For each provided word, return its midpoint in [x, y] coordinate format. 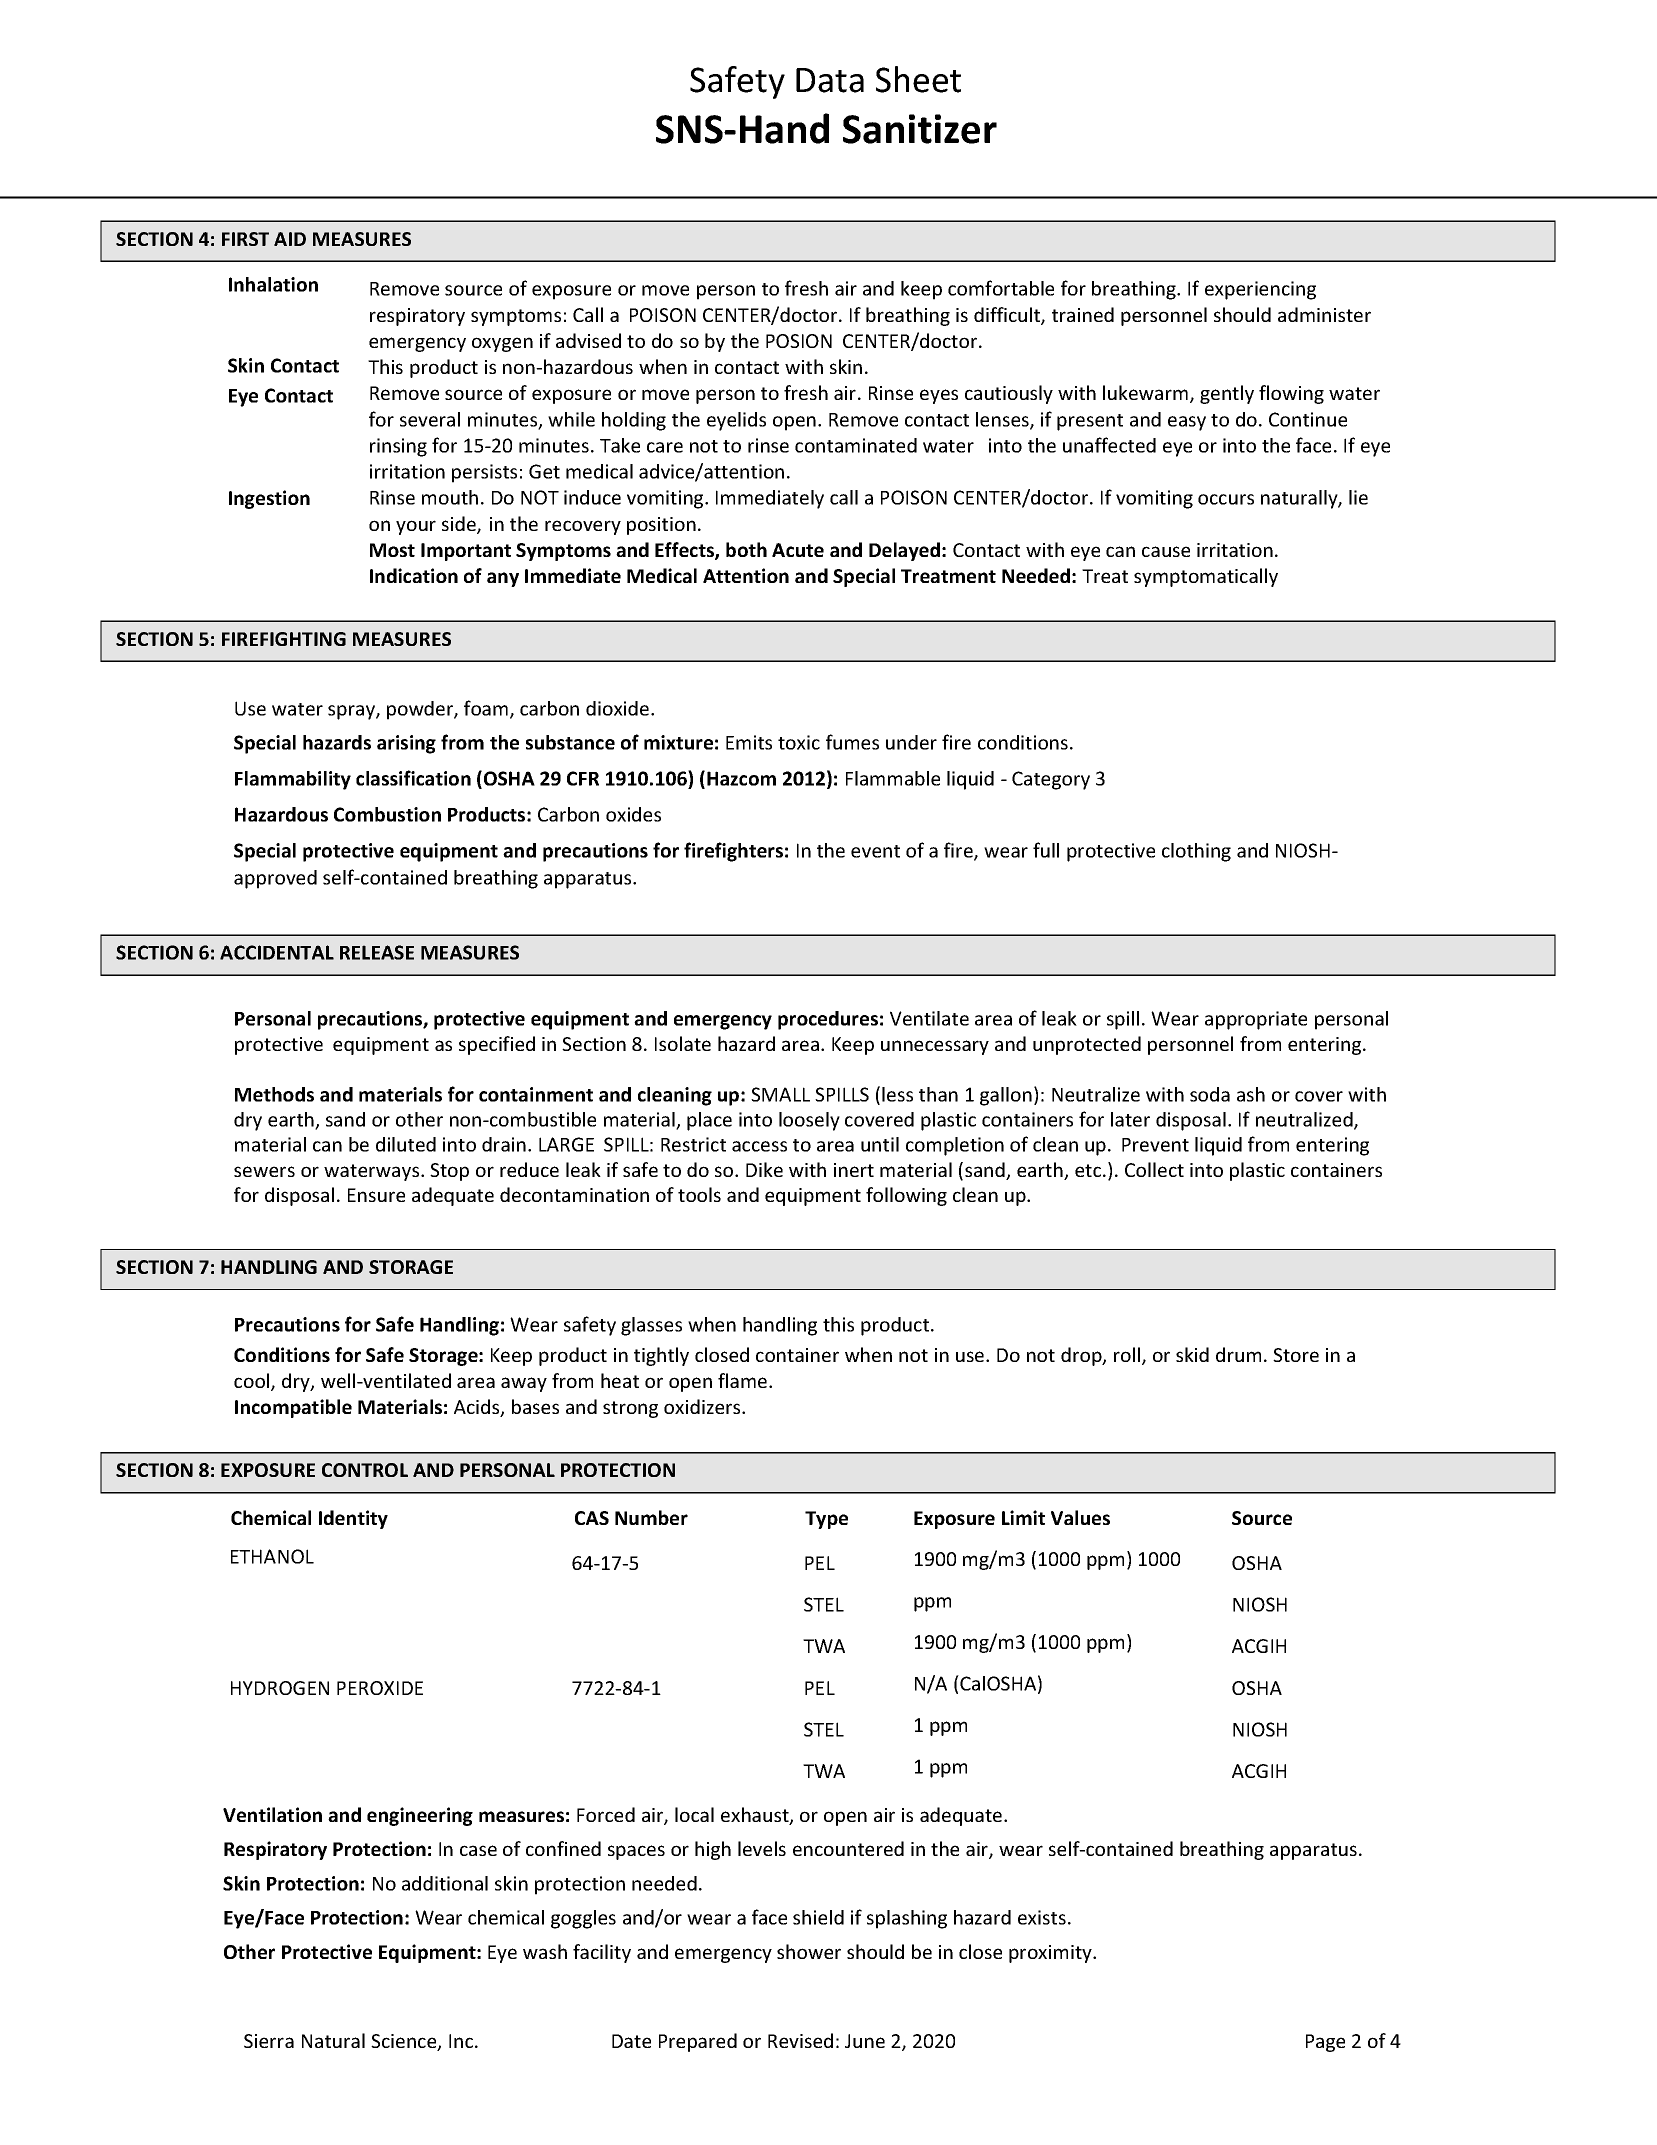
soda [1210, 1094]
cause [1166, 551]
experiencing [1260, 290]
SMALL [780, 1094]
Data [830, 80]
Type [826, 1520]
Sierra [269, 2041]
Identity [353, 1519]
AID [290, 239]
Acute [798, 550]
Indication [414, 575]
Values [1080, 1517]
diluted [406, 1144]
